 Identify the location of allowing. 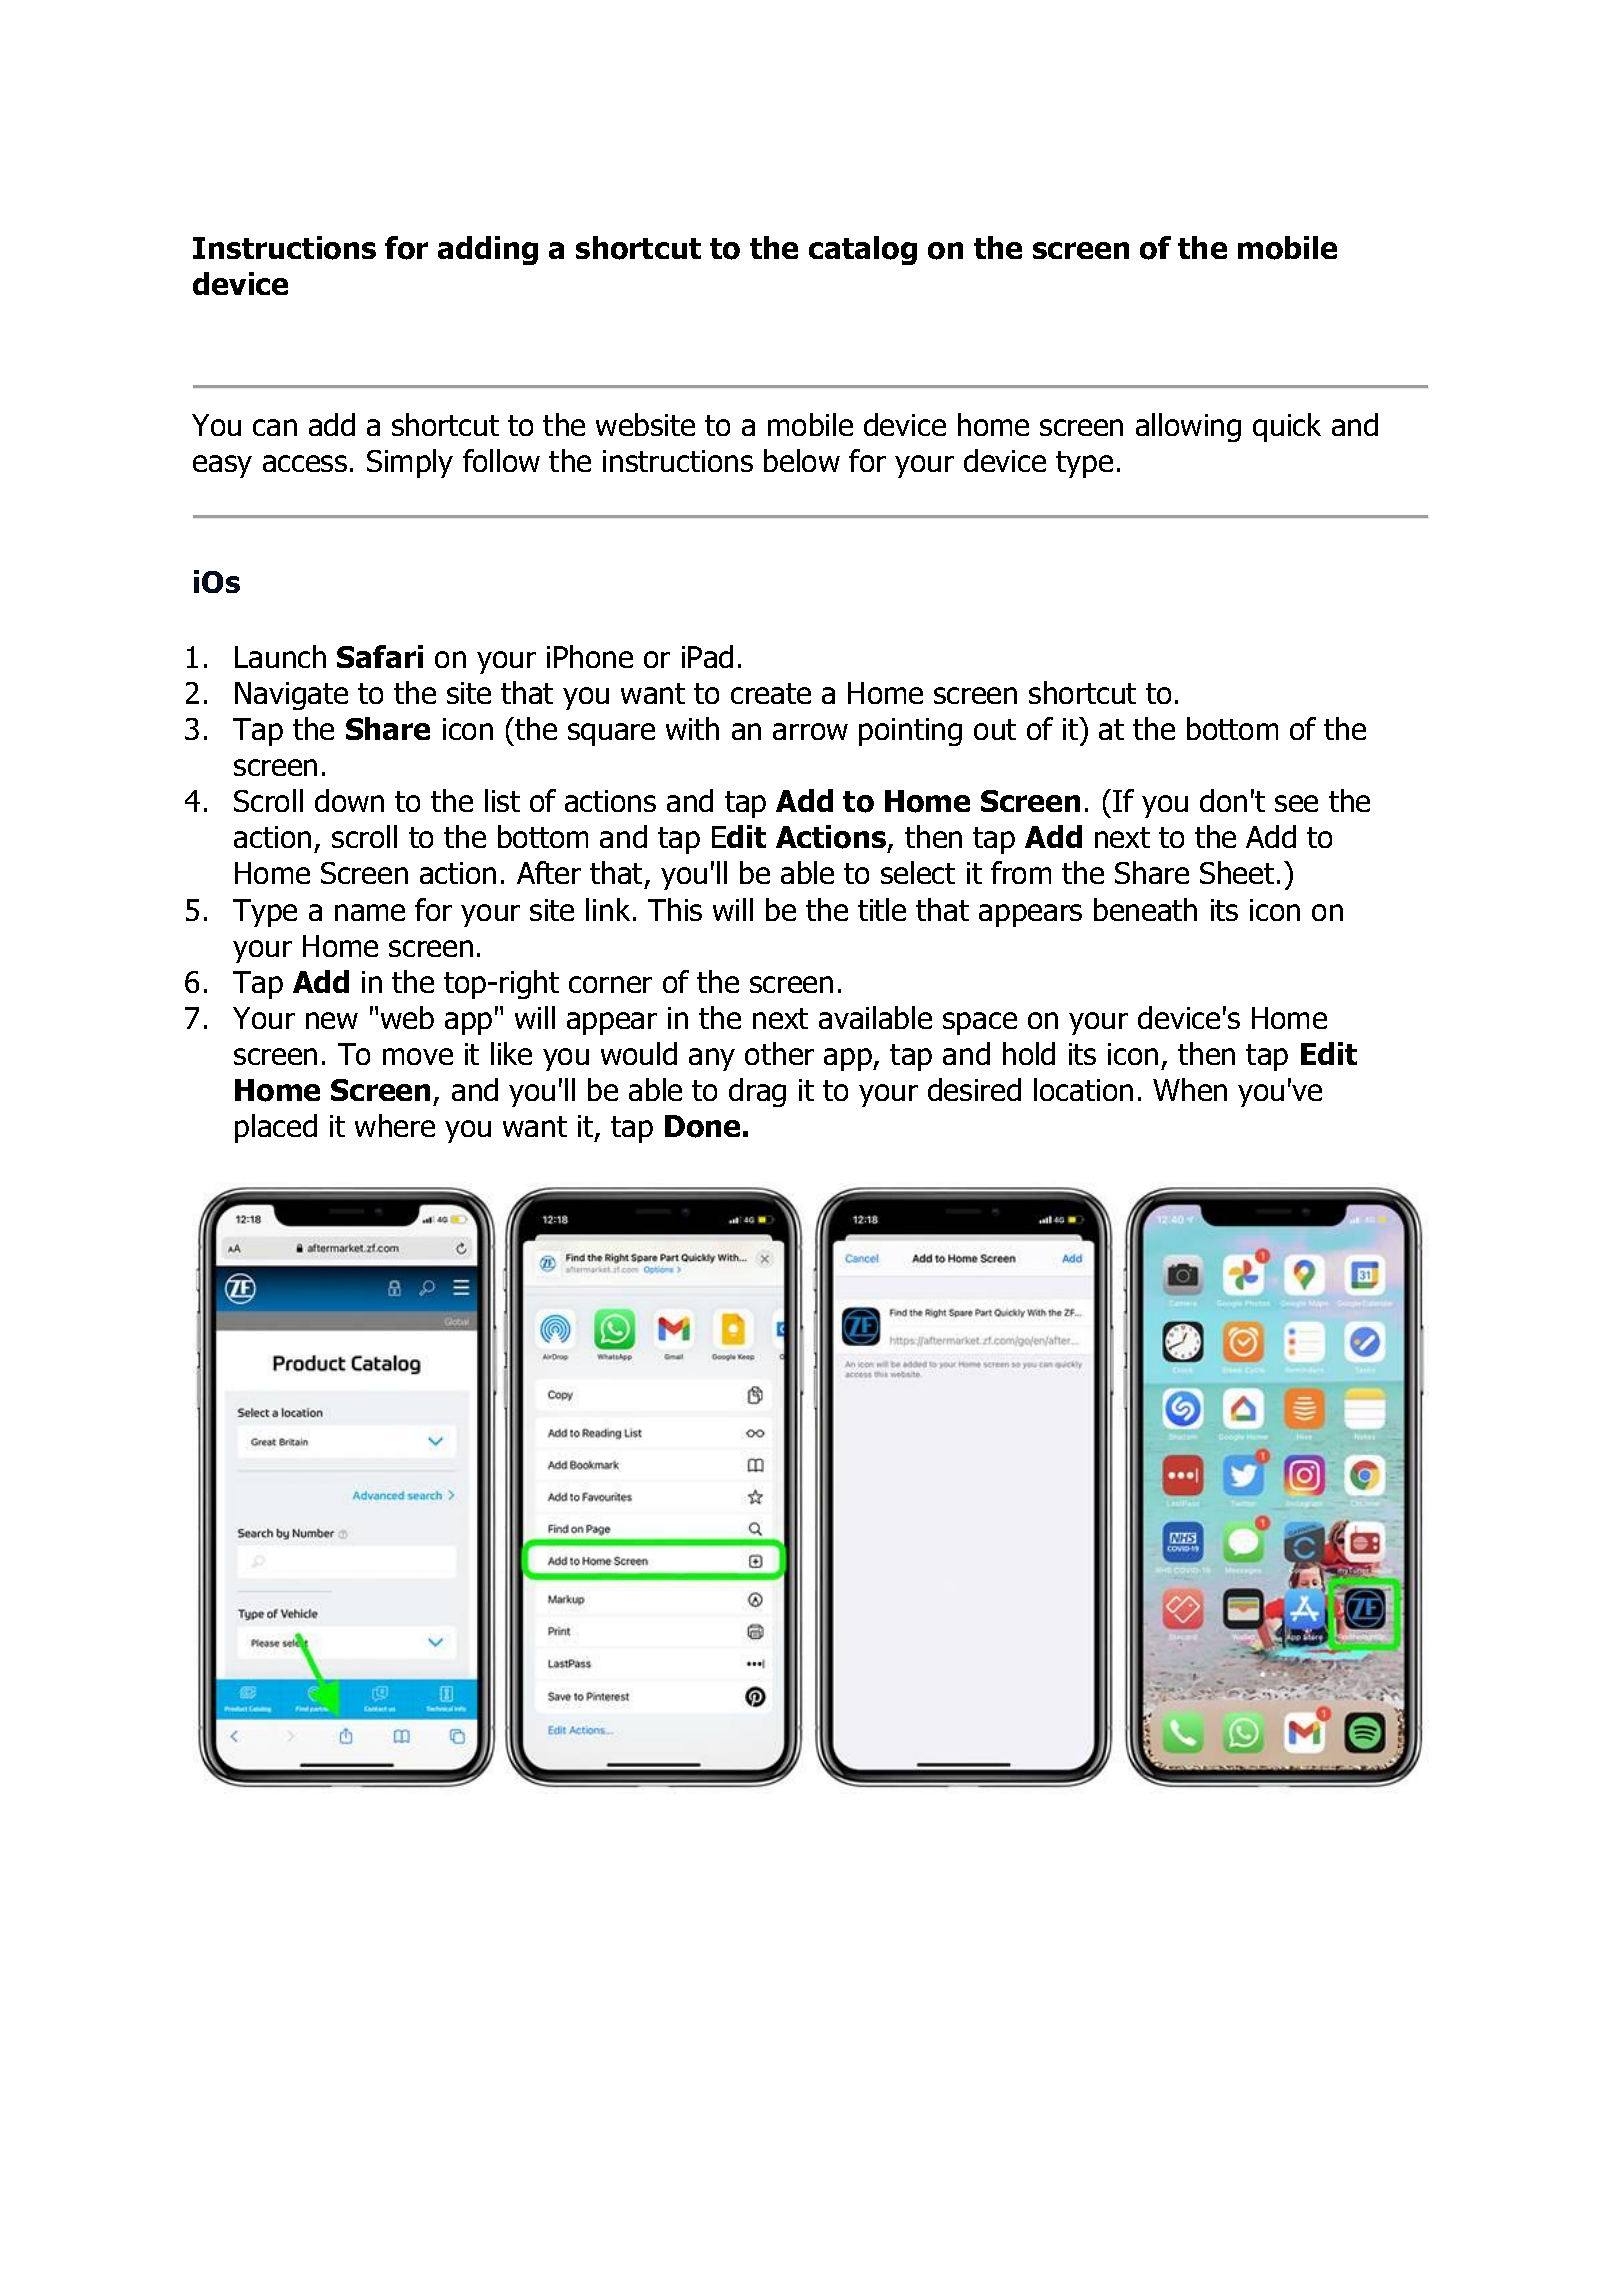
(1188, 427).
